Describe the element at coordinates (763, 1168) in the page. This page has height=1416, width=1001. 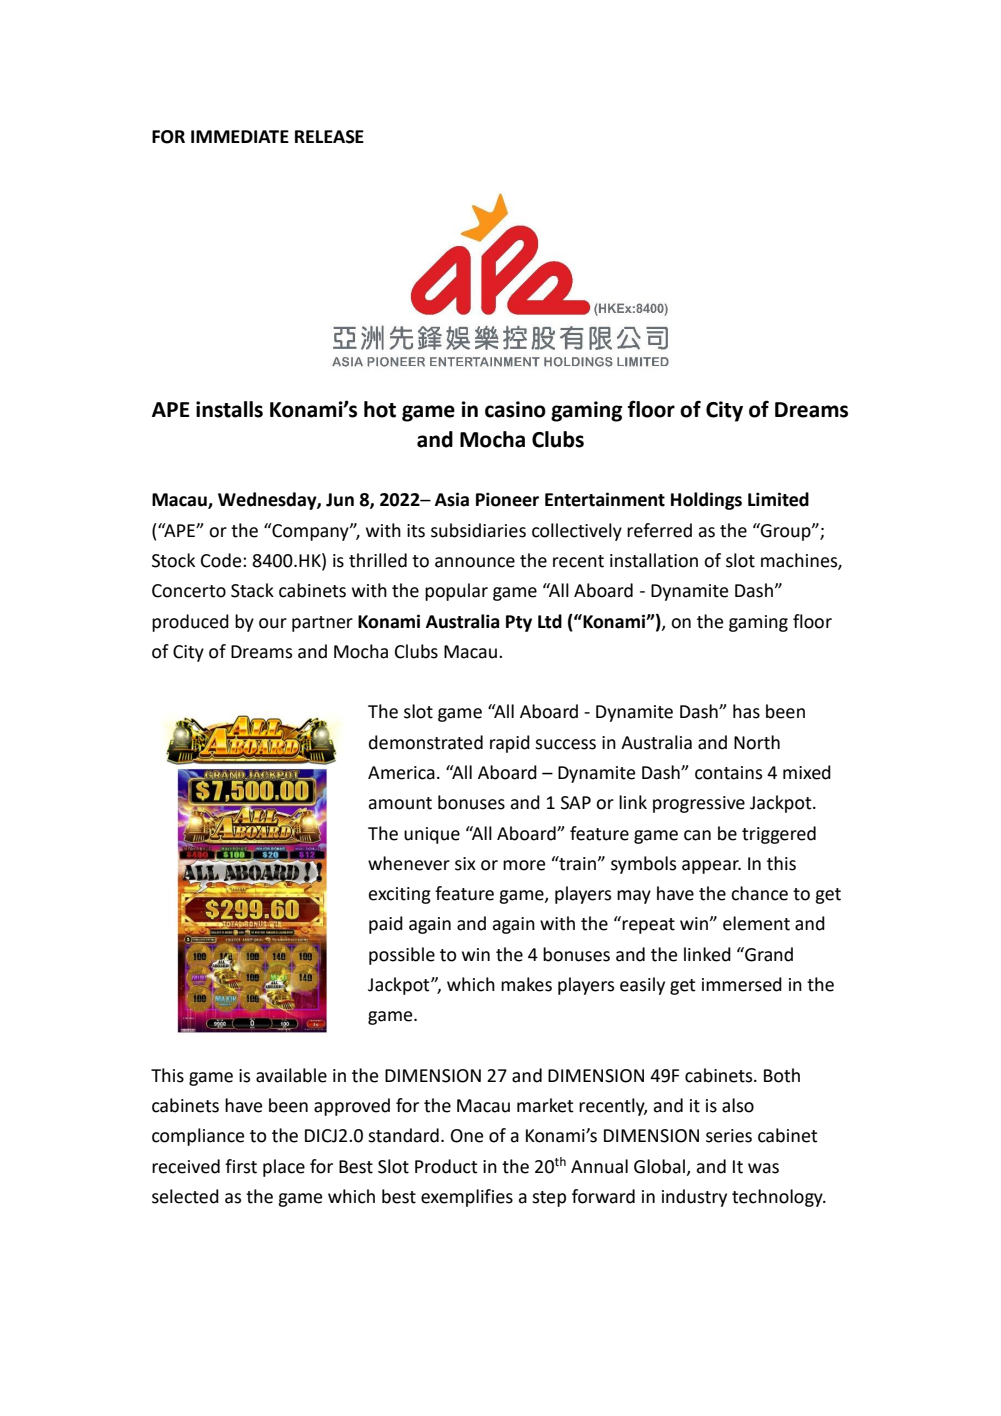
I see `was` at that location.
